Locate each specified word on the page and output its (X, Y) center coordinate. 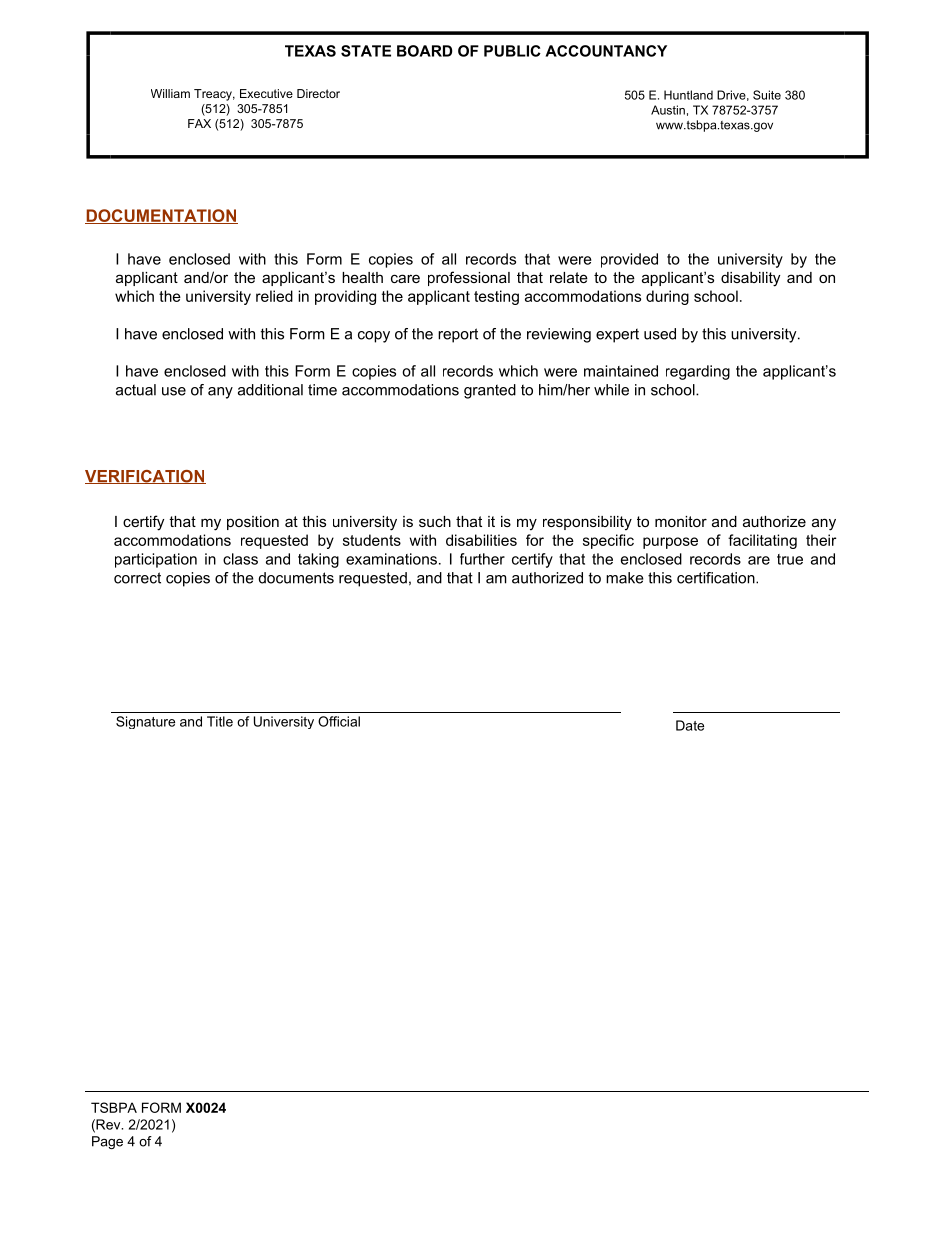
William (170, 93)
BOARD (424, 51)
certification (717, 578)
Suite (767, 95)
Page (107, 1142)
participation (156, 560)
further (482, 559)
